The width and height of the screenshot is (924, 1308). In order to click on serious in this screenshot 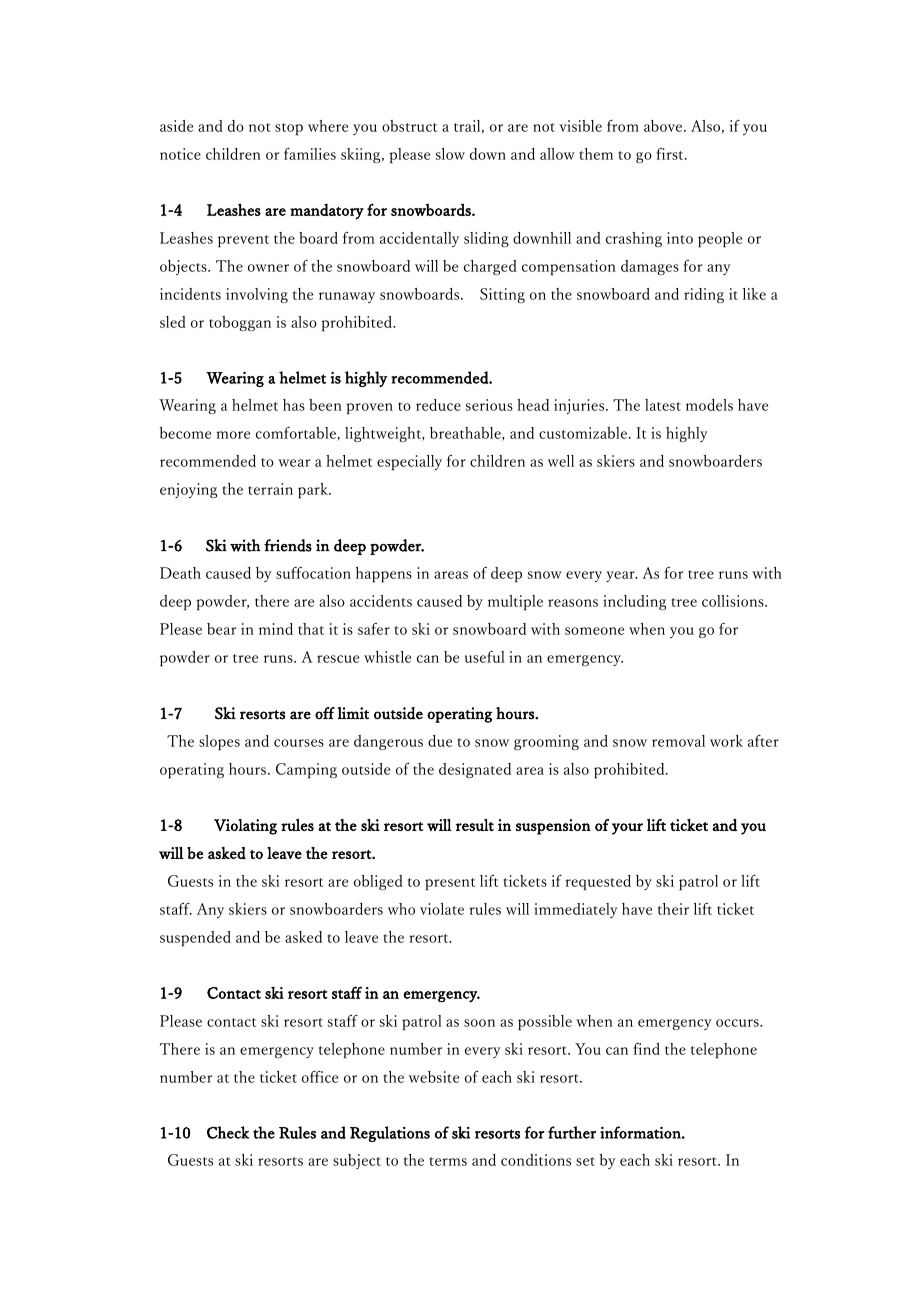, I will do `click(489, 405)`.
